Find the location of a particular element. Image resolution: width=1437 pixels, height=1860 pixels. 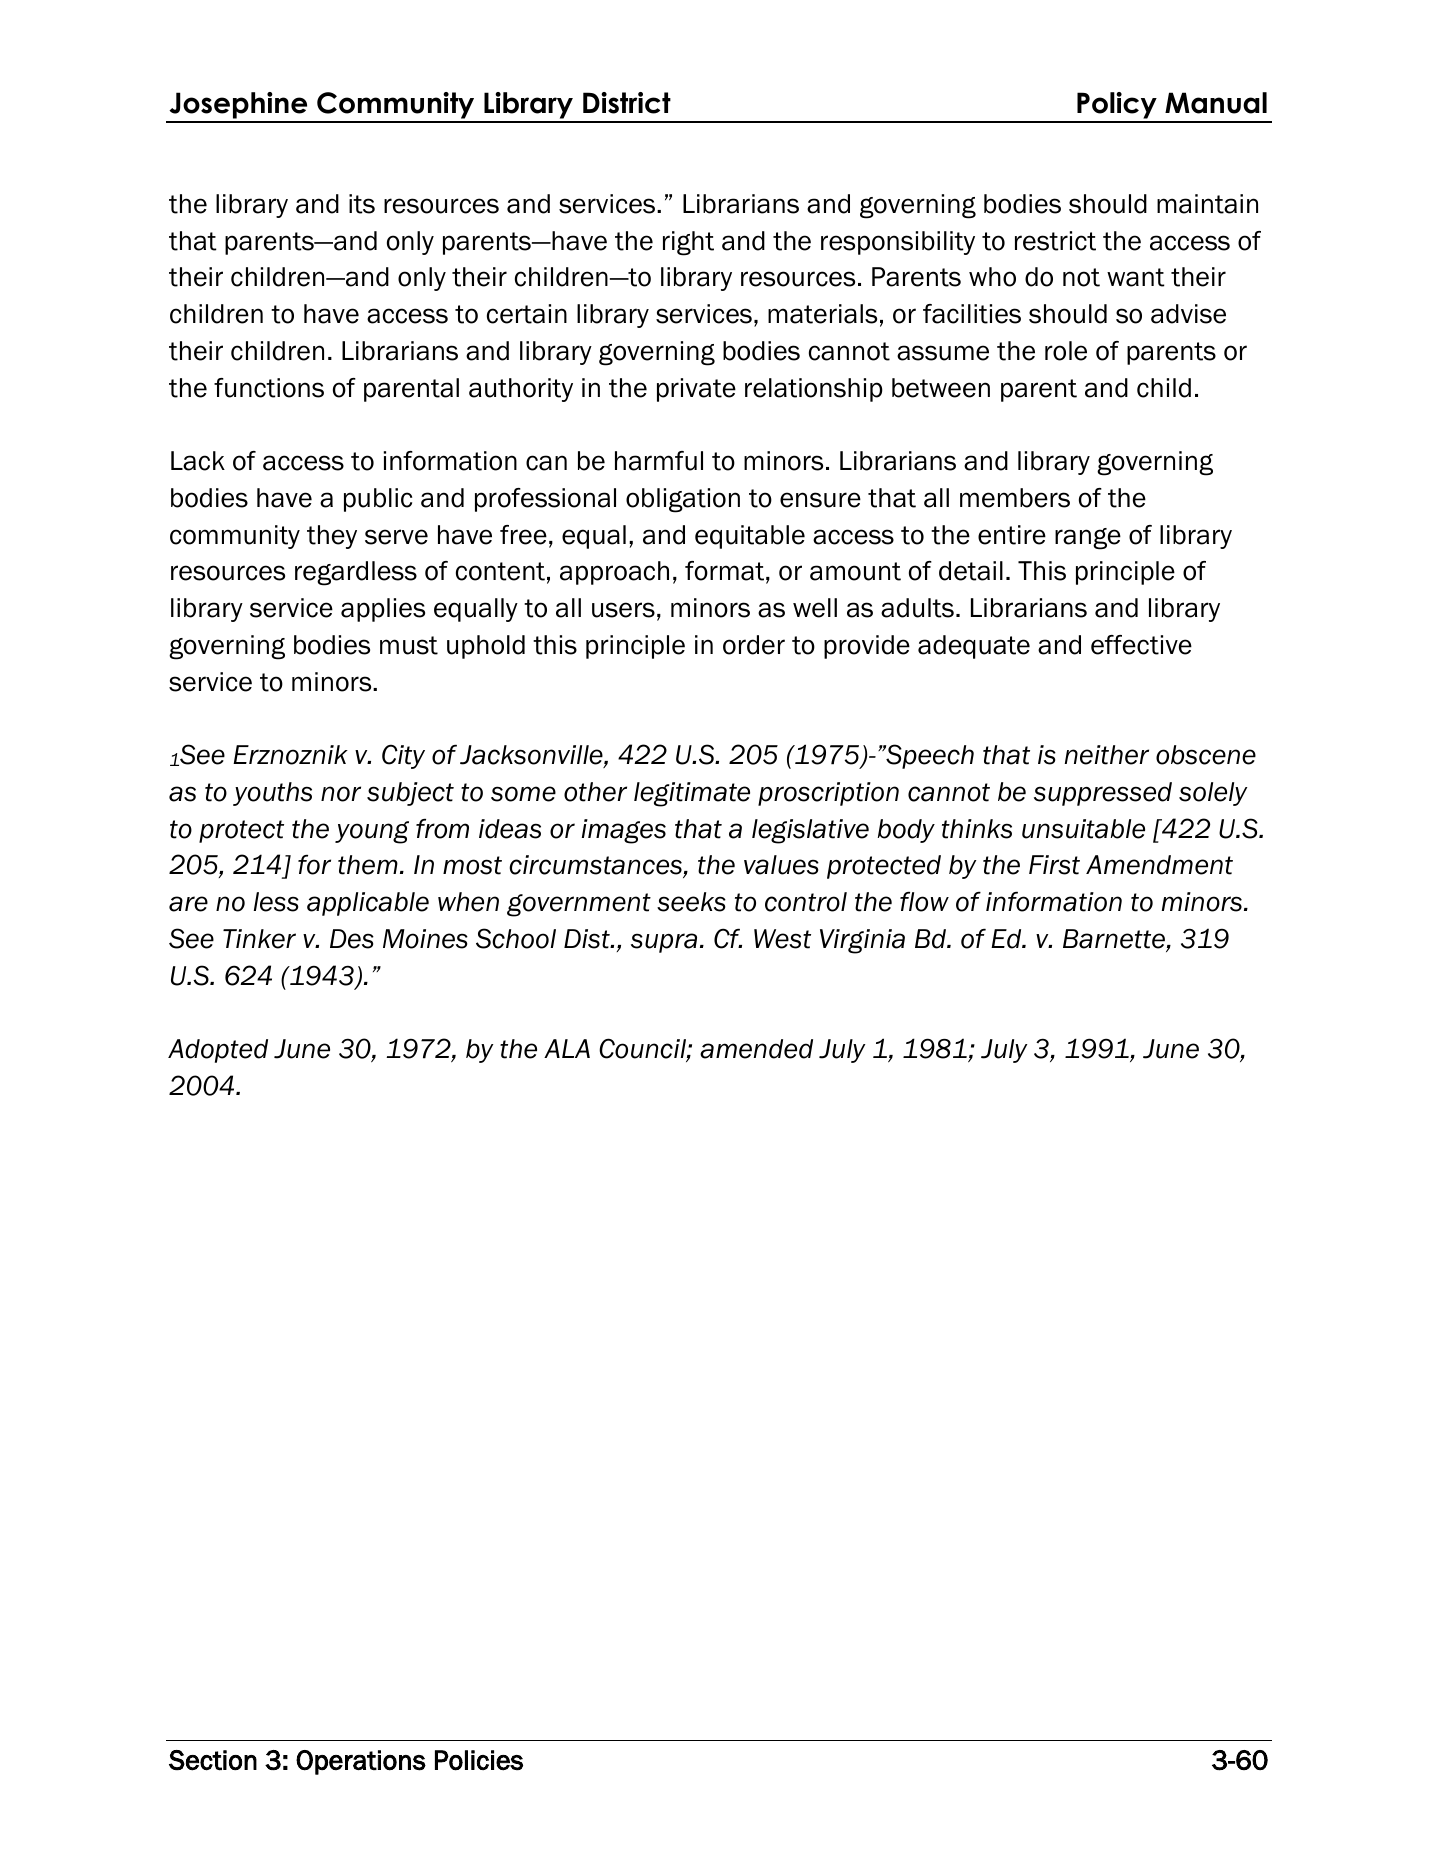

Policies is located at coordinates (479, 1760).
